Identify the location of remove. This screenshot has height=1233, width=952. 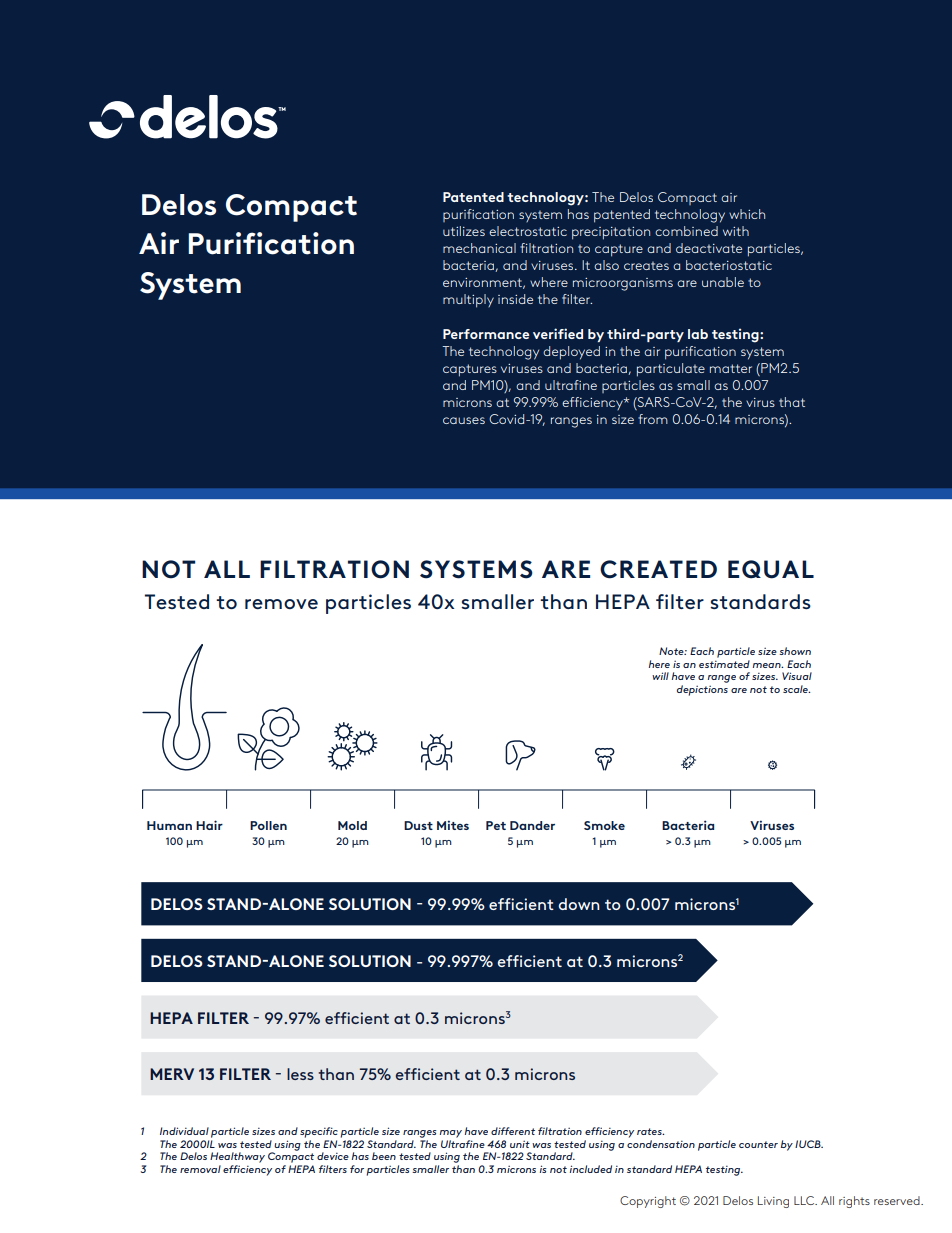
(281, 604).
